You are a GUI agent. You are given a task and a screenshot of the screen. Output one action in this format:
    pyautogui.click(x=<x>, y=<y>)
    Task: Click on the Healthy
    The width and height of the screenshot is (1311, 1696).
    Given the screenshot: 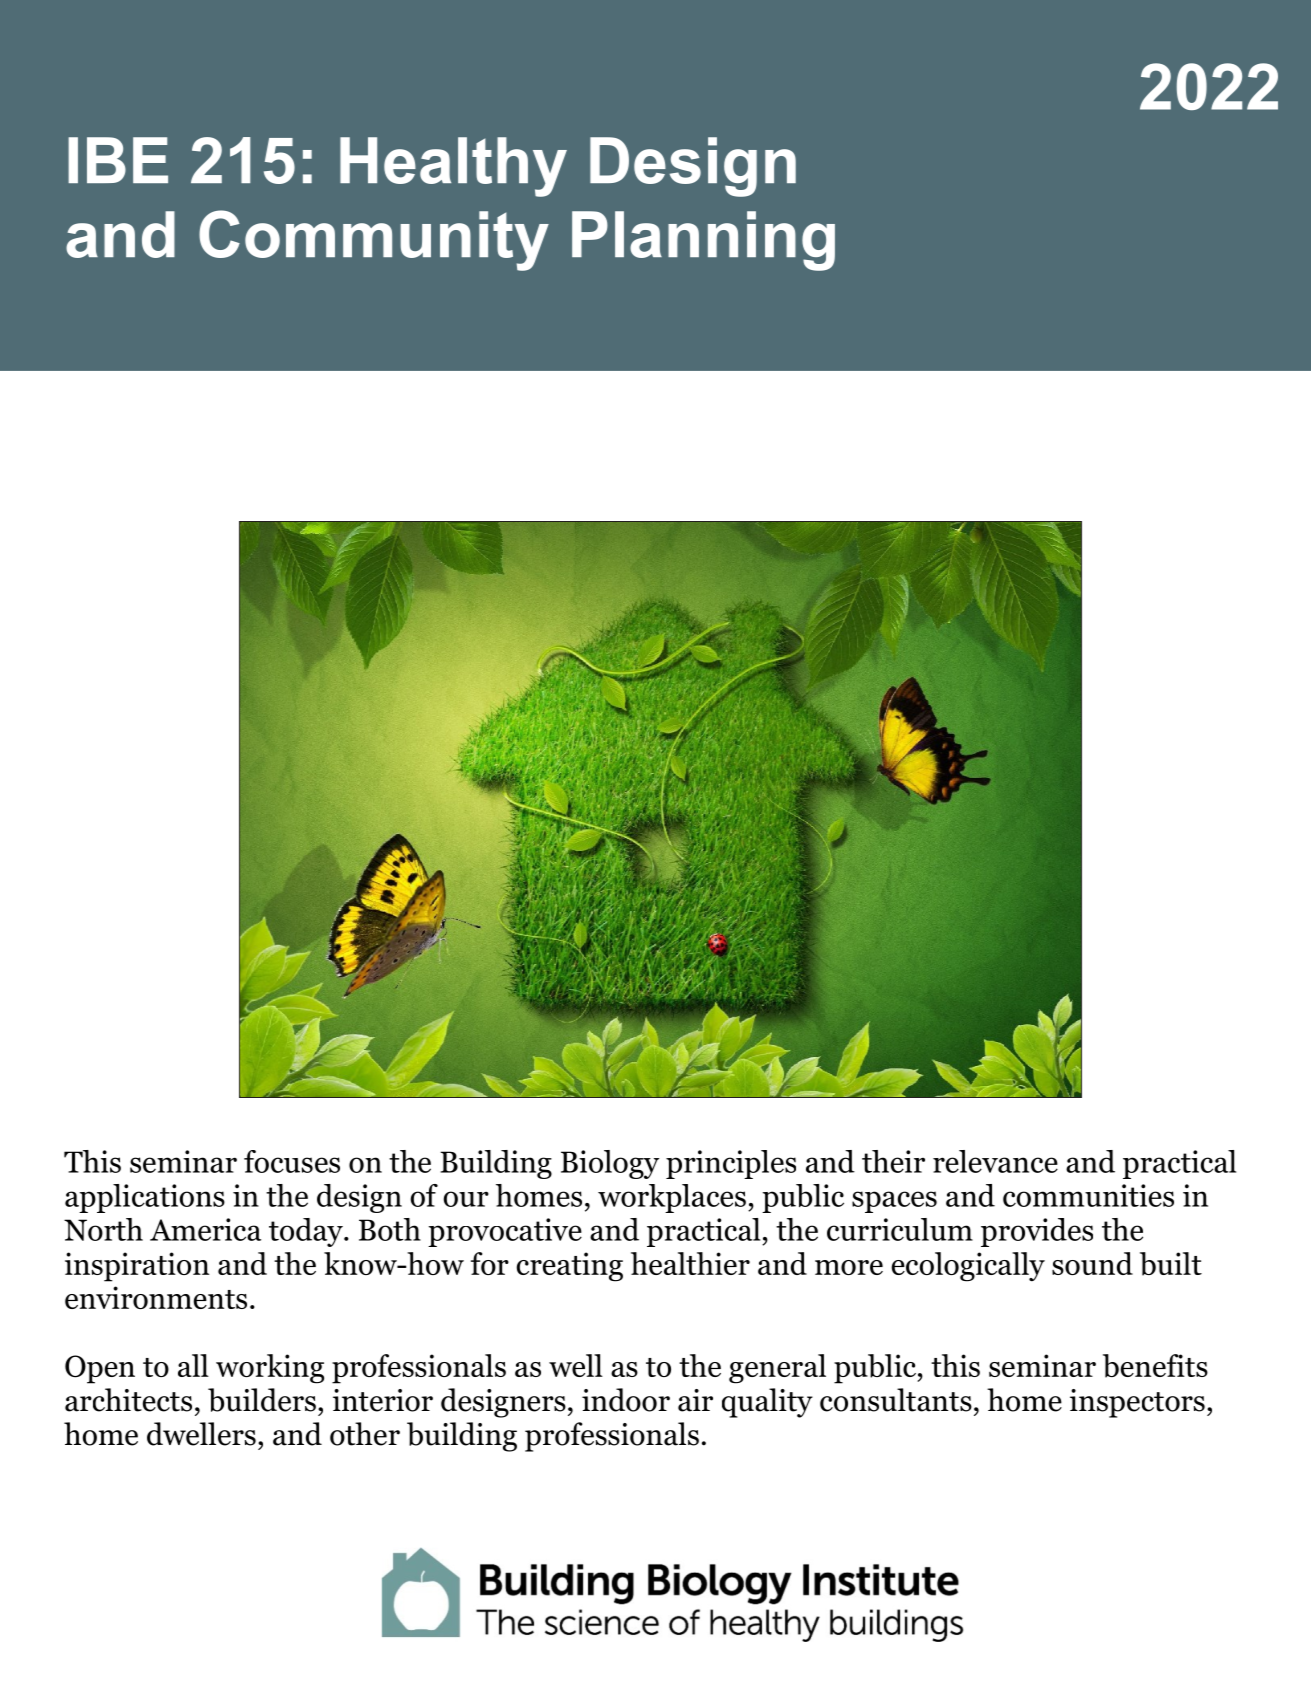 What is the action you would take?
    pyautogui.click(x=453, y=167)
